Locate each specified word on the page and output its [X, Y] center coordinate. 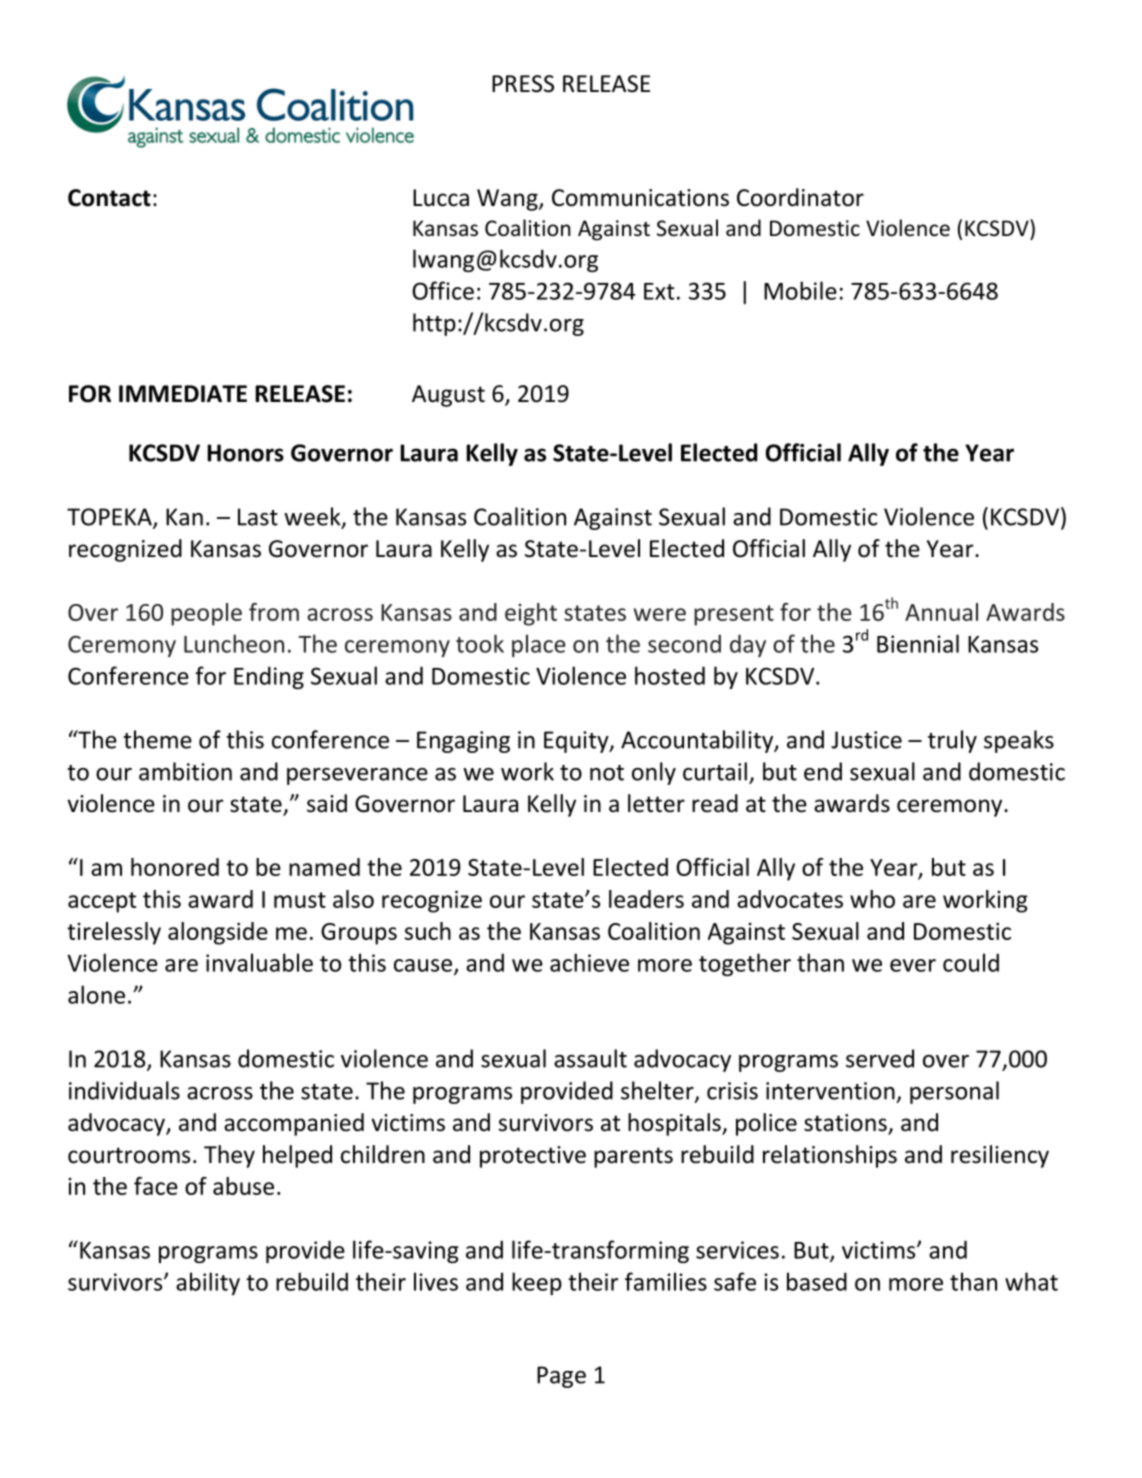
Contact [109, 198]
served [880, 1058]
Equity [577, 742]
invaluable [259, 962]
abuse [243, 1186]
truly [952, 741]
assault [590, 1058]
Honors [245, 453]
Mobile [800, 290]
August [448, 396]
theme [157, 739]
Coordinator [800, 197]
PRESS [523, 84]
